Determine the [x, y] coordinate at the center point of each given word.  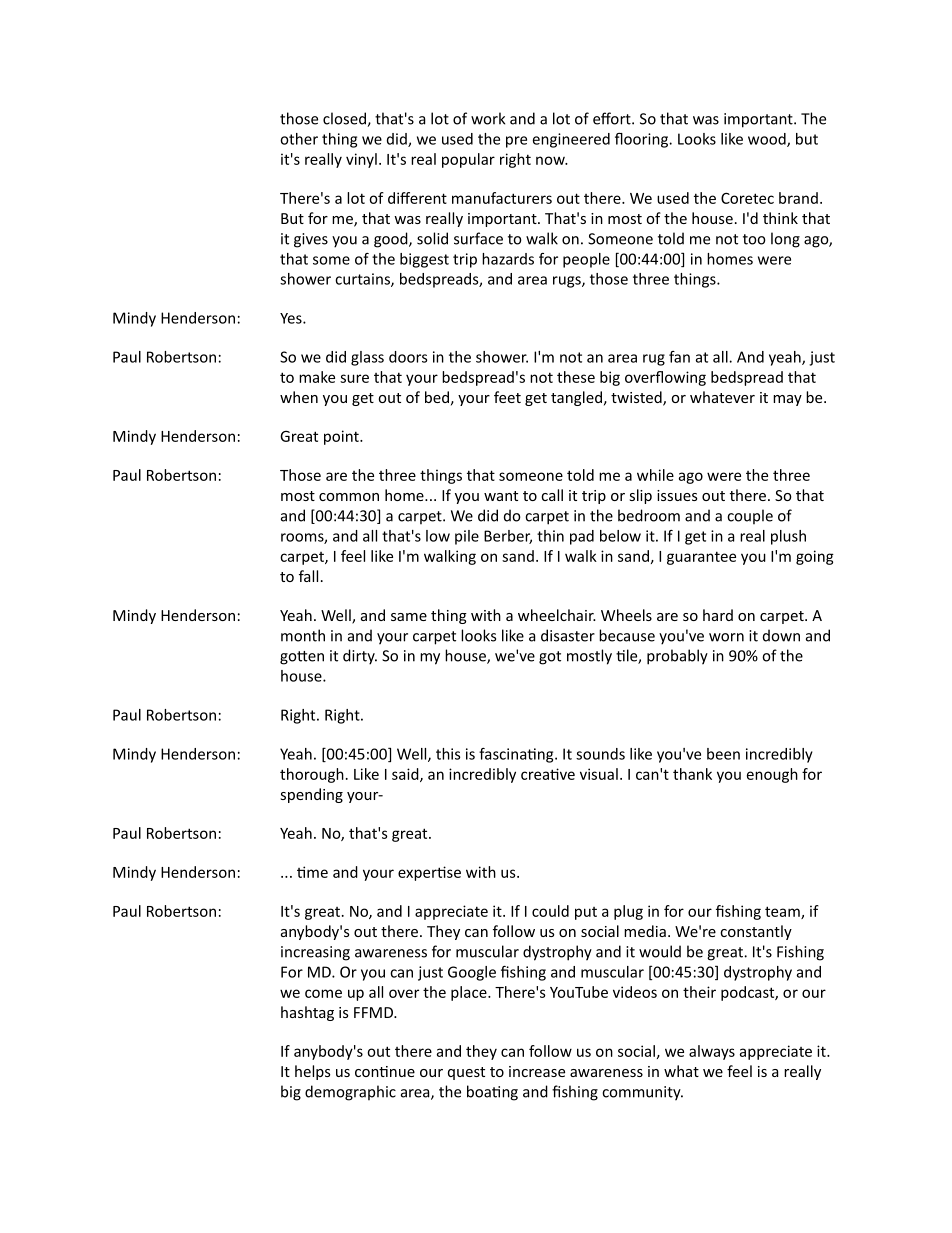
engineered [571, 140]
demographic [350, 1093]
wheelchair [557, 615]
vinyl [361, 160]
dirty [360, 657]
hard [718, 615]
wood [768, 140]
